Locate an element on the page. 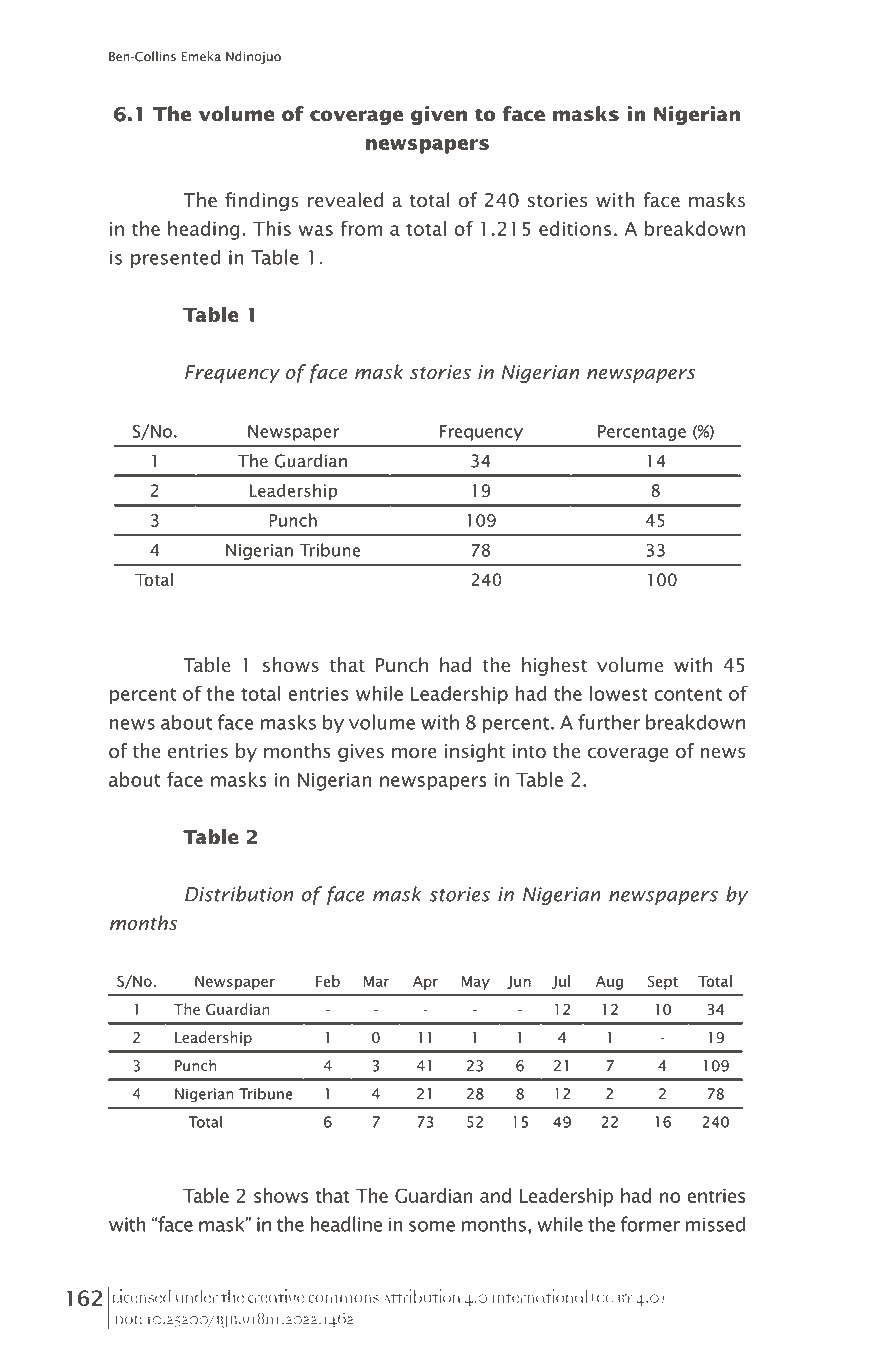 This image has height=1372, width=878. findings is located at coordinates (262, 201).
